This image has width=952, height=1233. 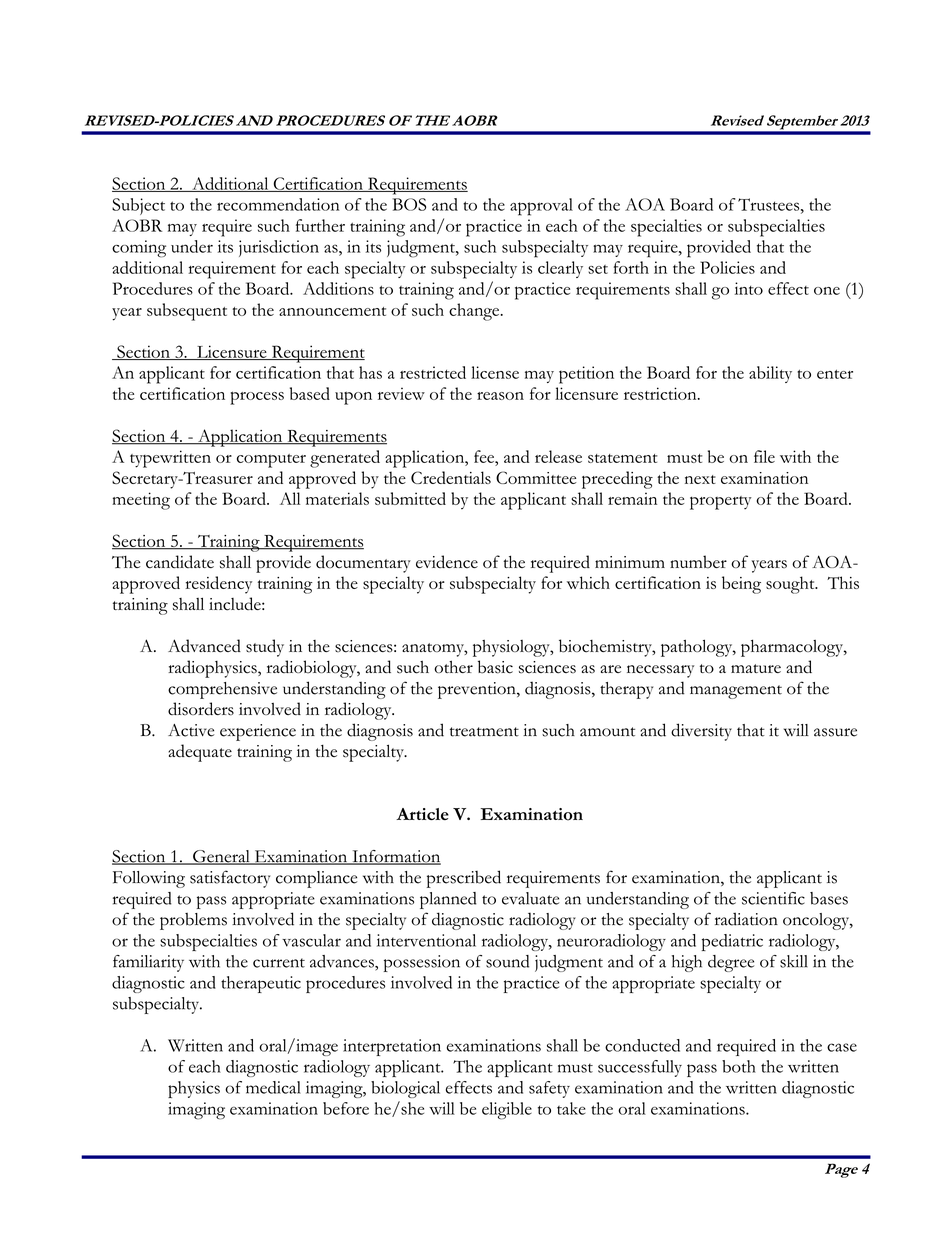 What do you see at coordinates (279, 248) in the image?
I see `jurisdiction` at bounding box center [279, 248].
